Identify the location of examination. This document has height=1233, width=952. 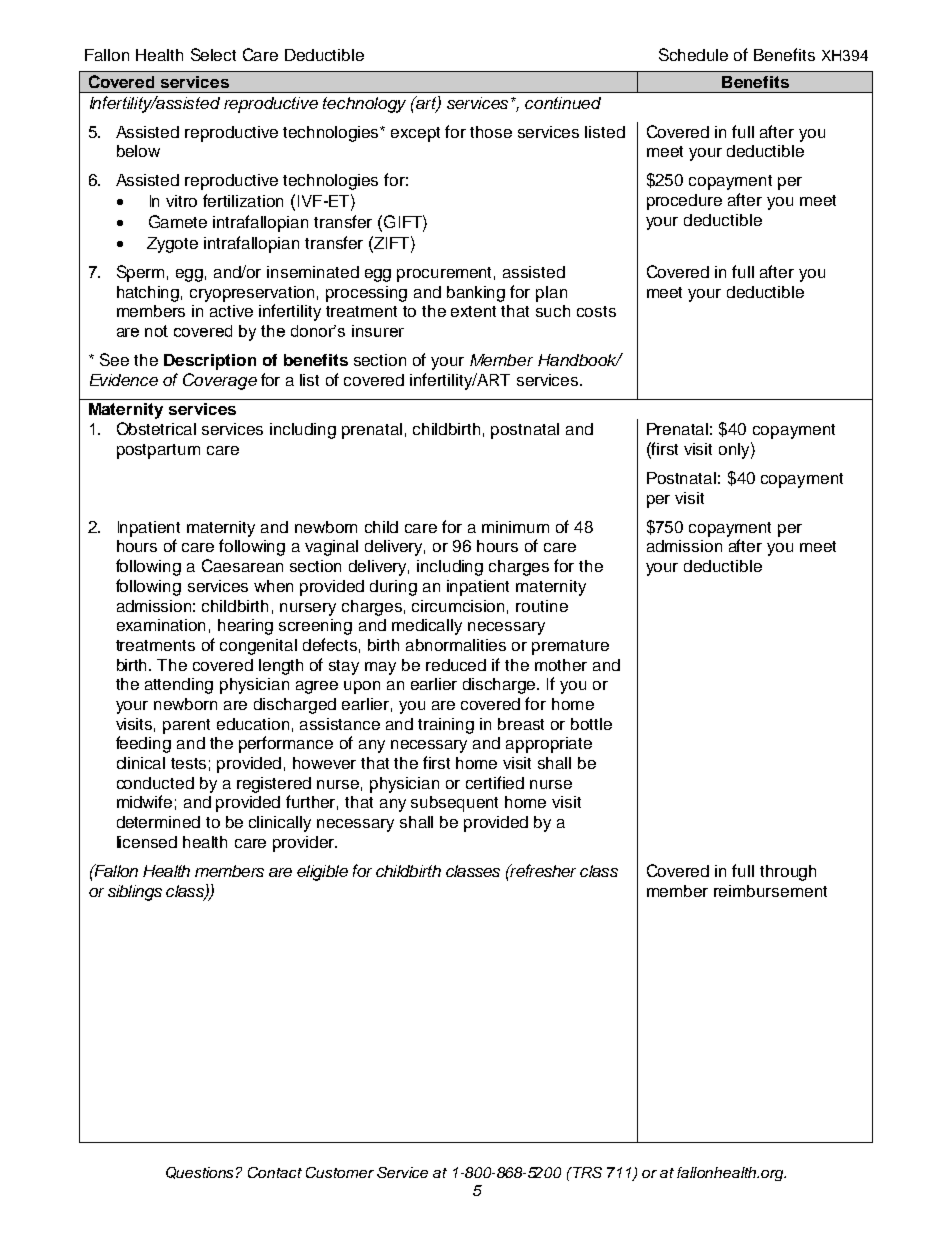
(161, 625).
